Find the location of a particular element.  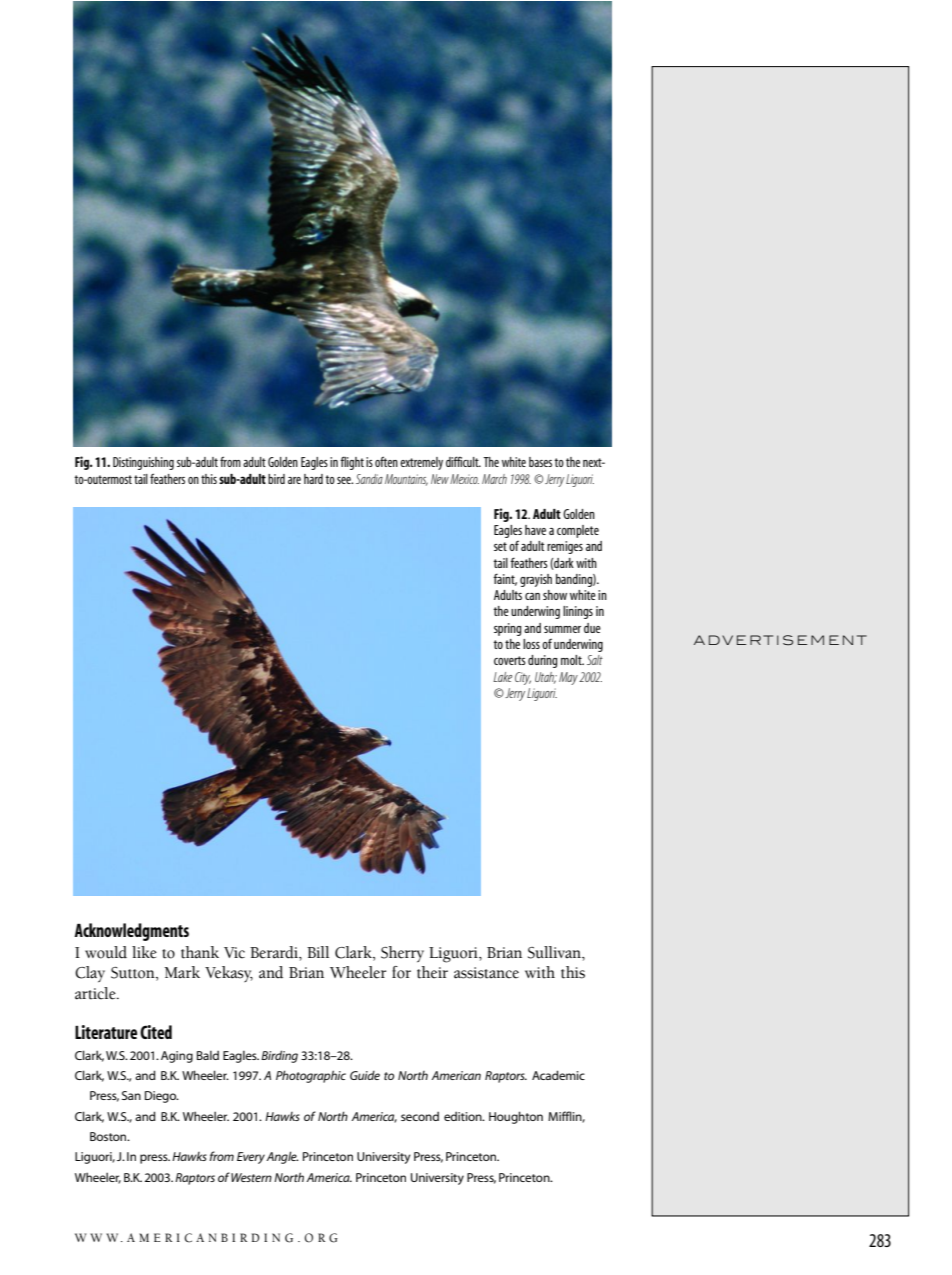

bases is located at coordinates (540, 462).
